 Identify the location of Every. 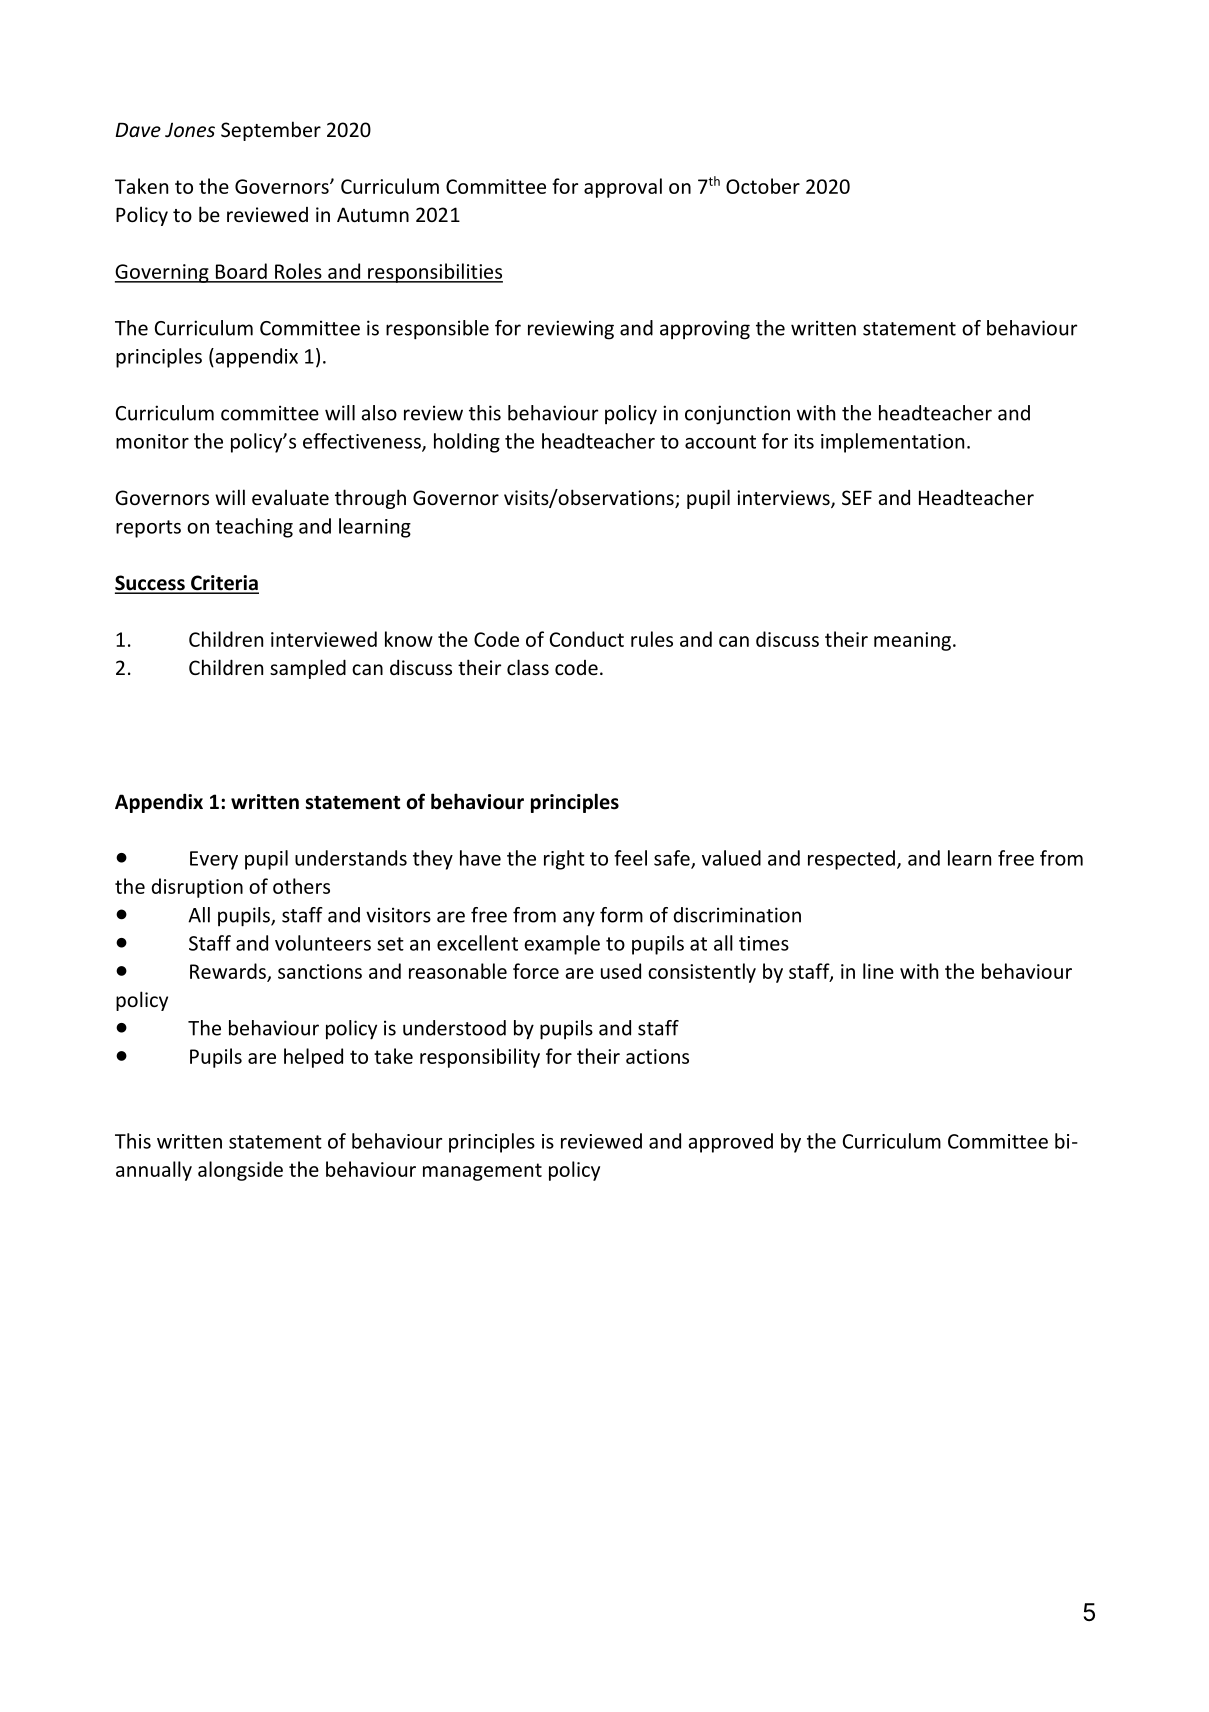
(214, 860).
